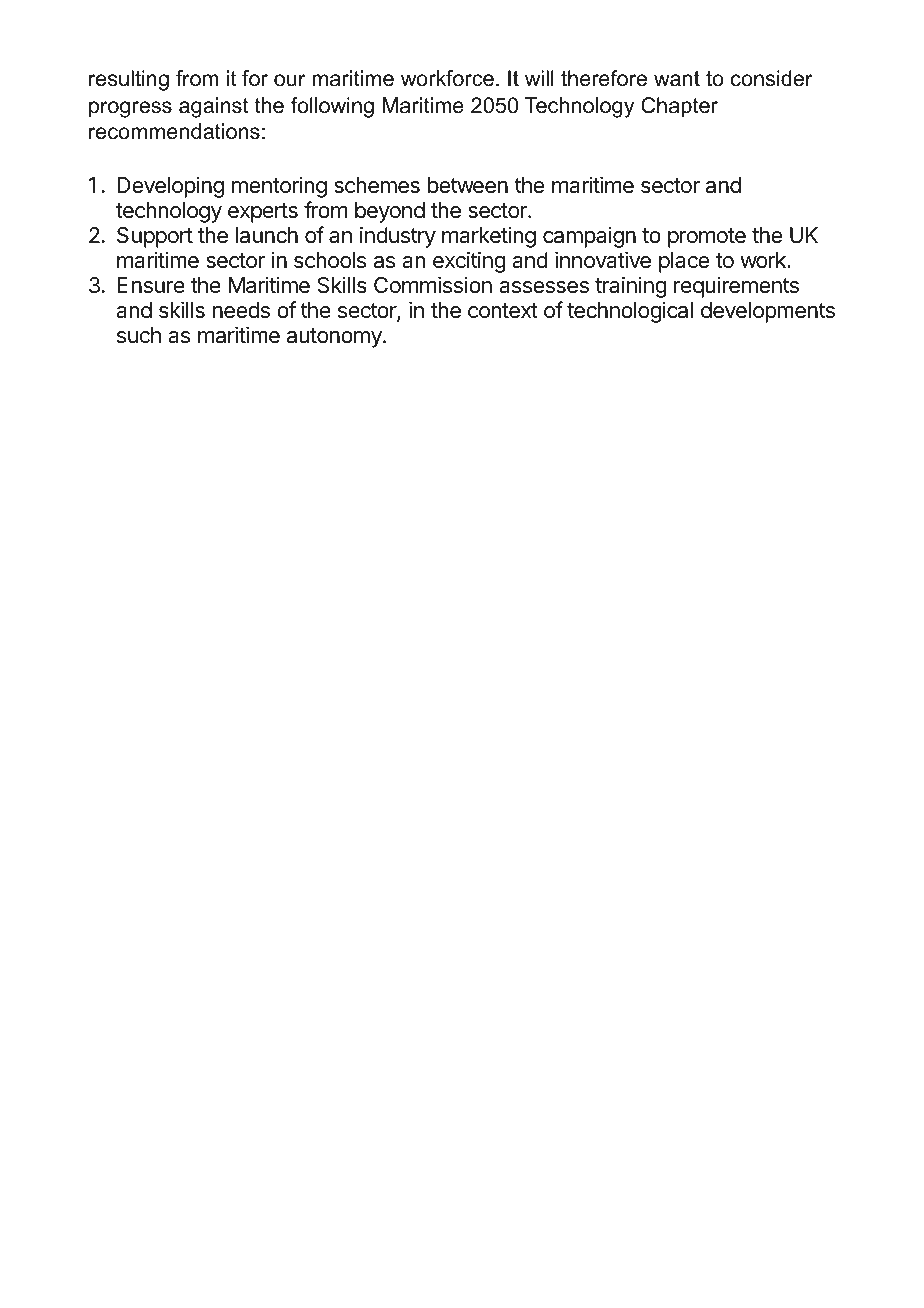  What do you see at coordinates (468, 185) in the document?
I see `between` at bounding box center [468, 185].
